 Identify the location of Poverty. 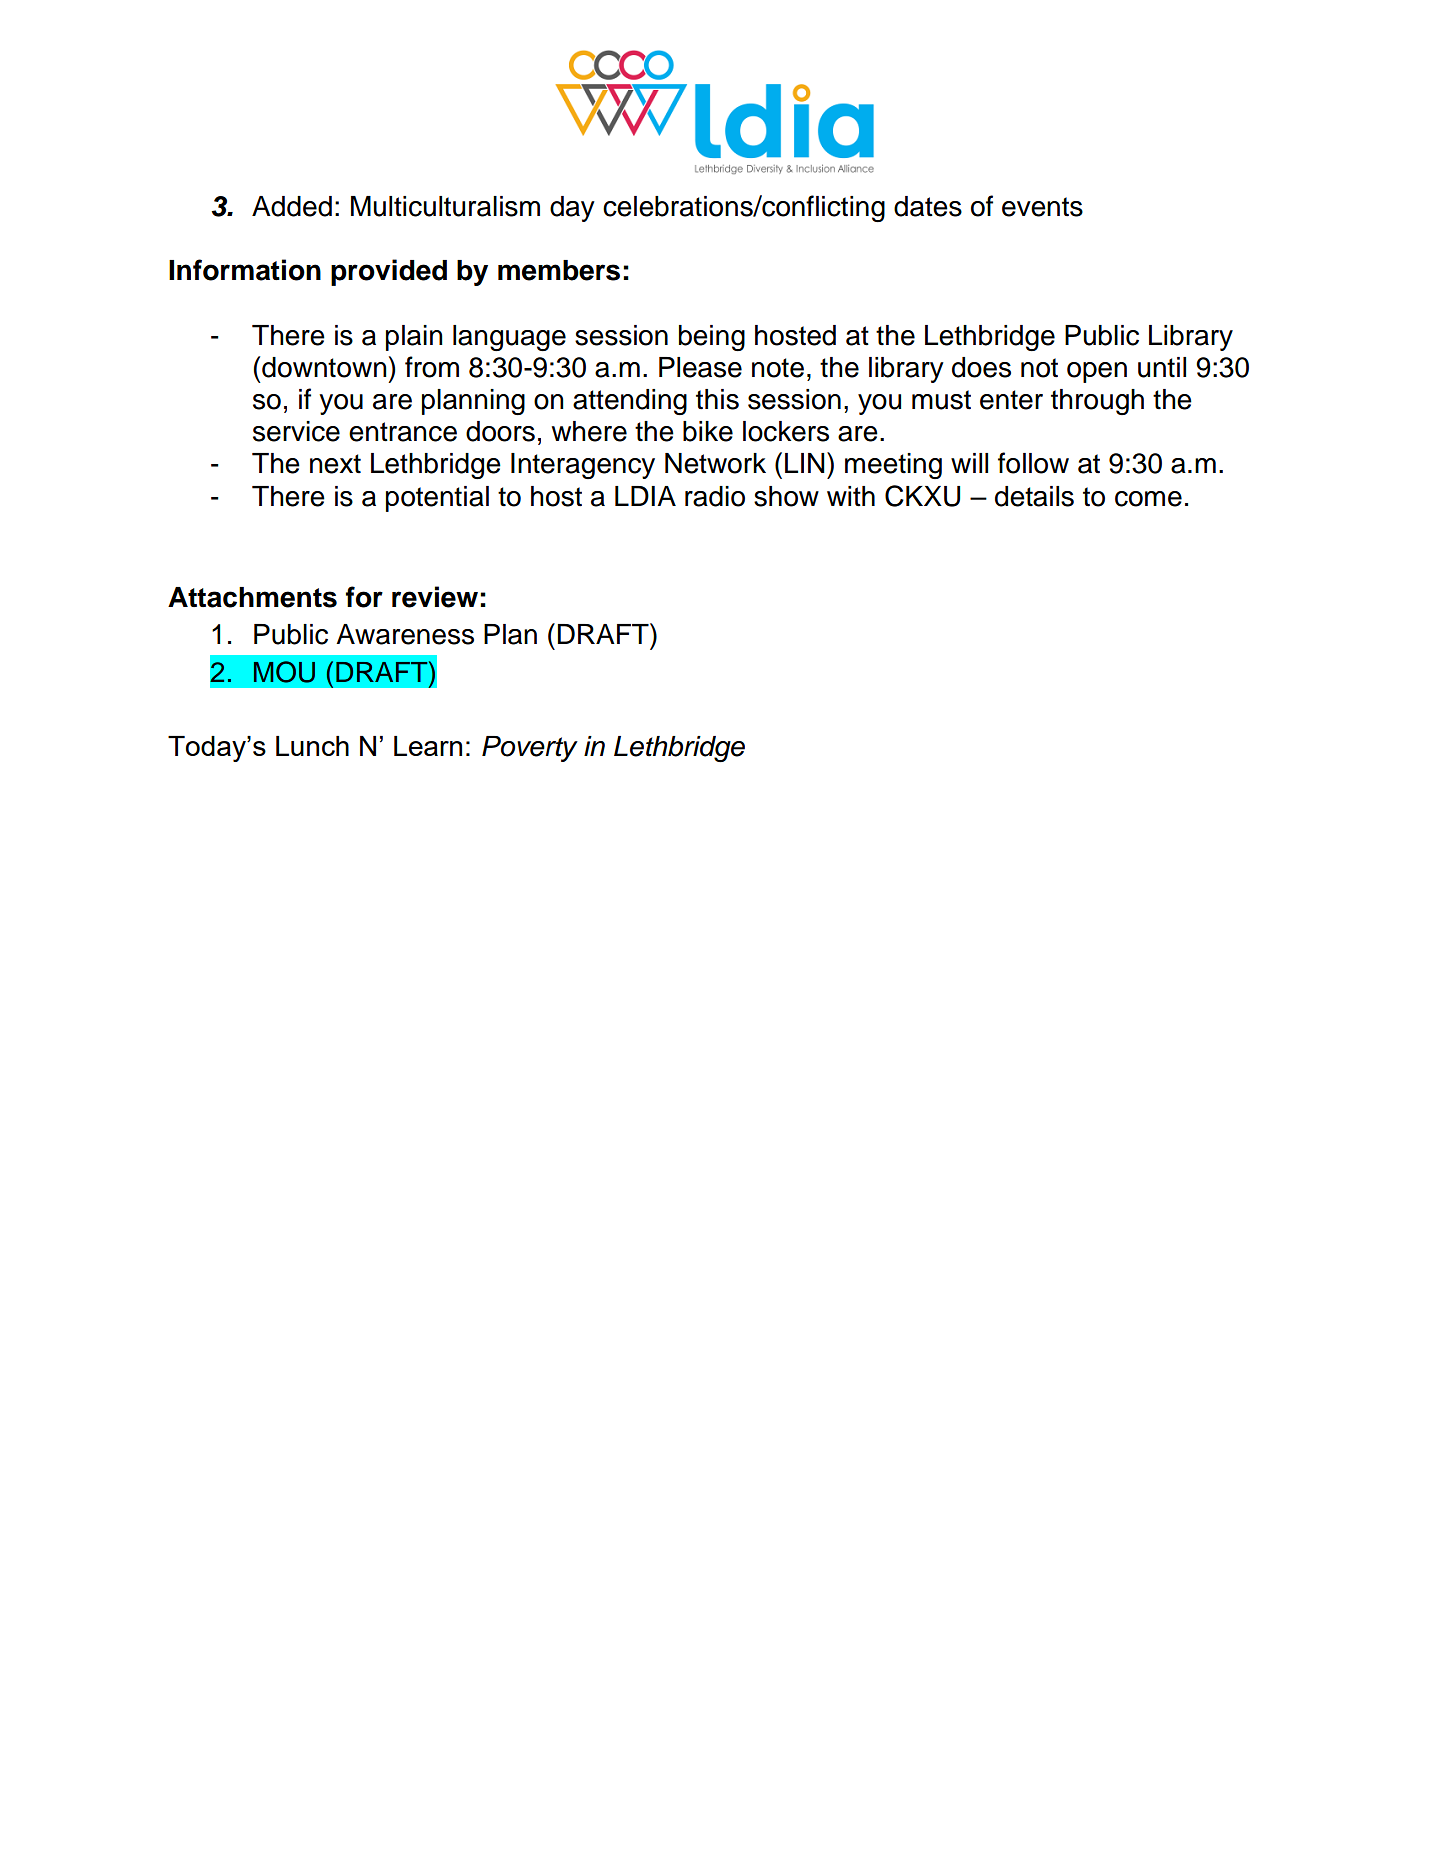
(530, 749).
